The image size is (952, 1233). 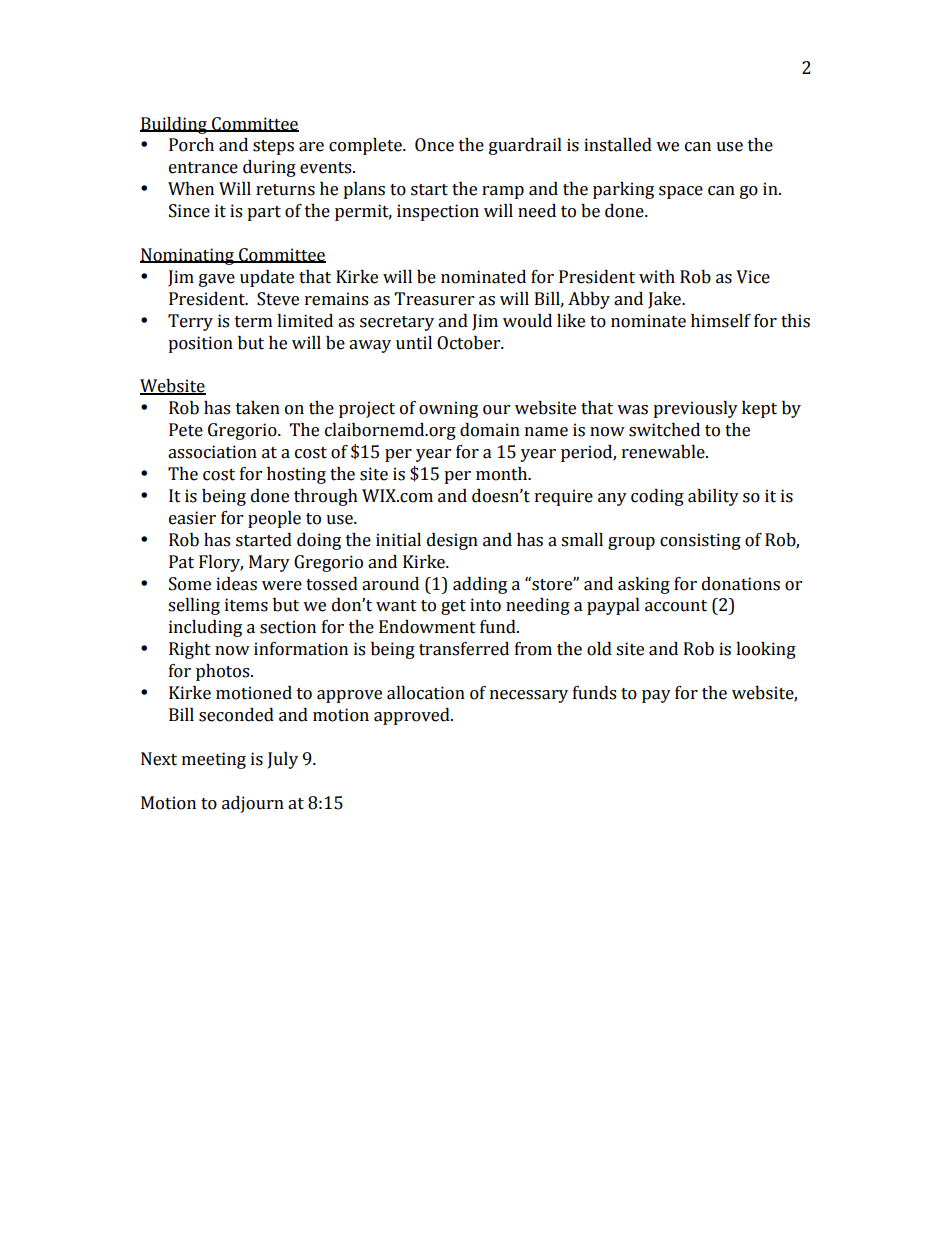 What do you see at coordinates (618, 145) in the page?
I see `installed` at bounding box center [618, 145].
